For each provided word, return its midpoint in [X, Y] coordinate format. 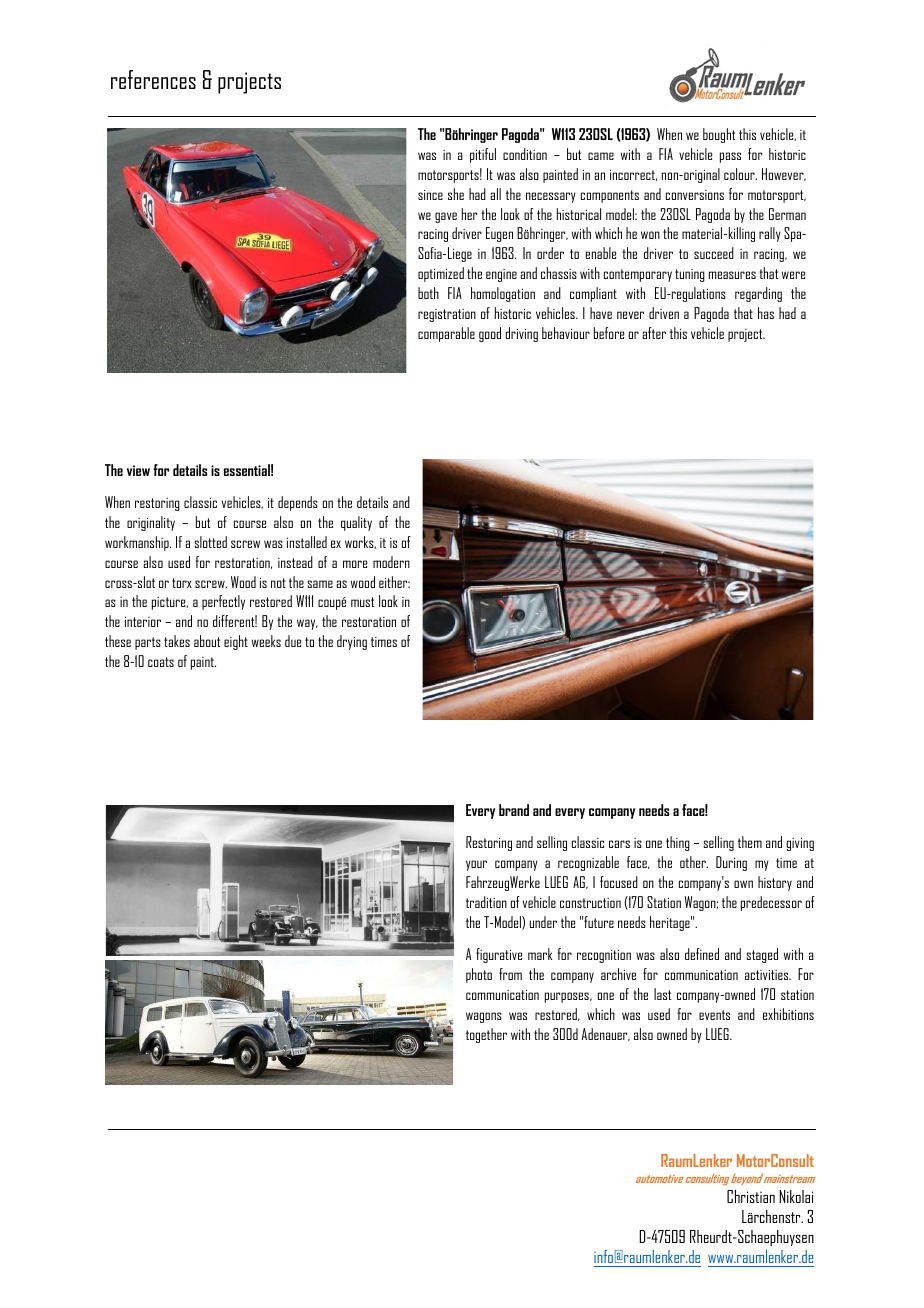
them [750, 842]
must [363, 602]
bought [719, 135]
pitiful [483, 155]
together [486, 1035]
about [207, 641]
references [153, 79]
